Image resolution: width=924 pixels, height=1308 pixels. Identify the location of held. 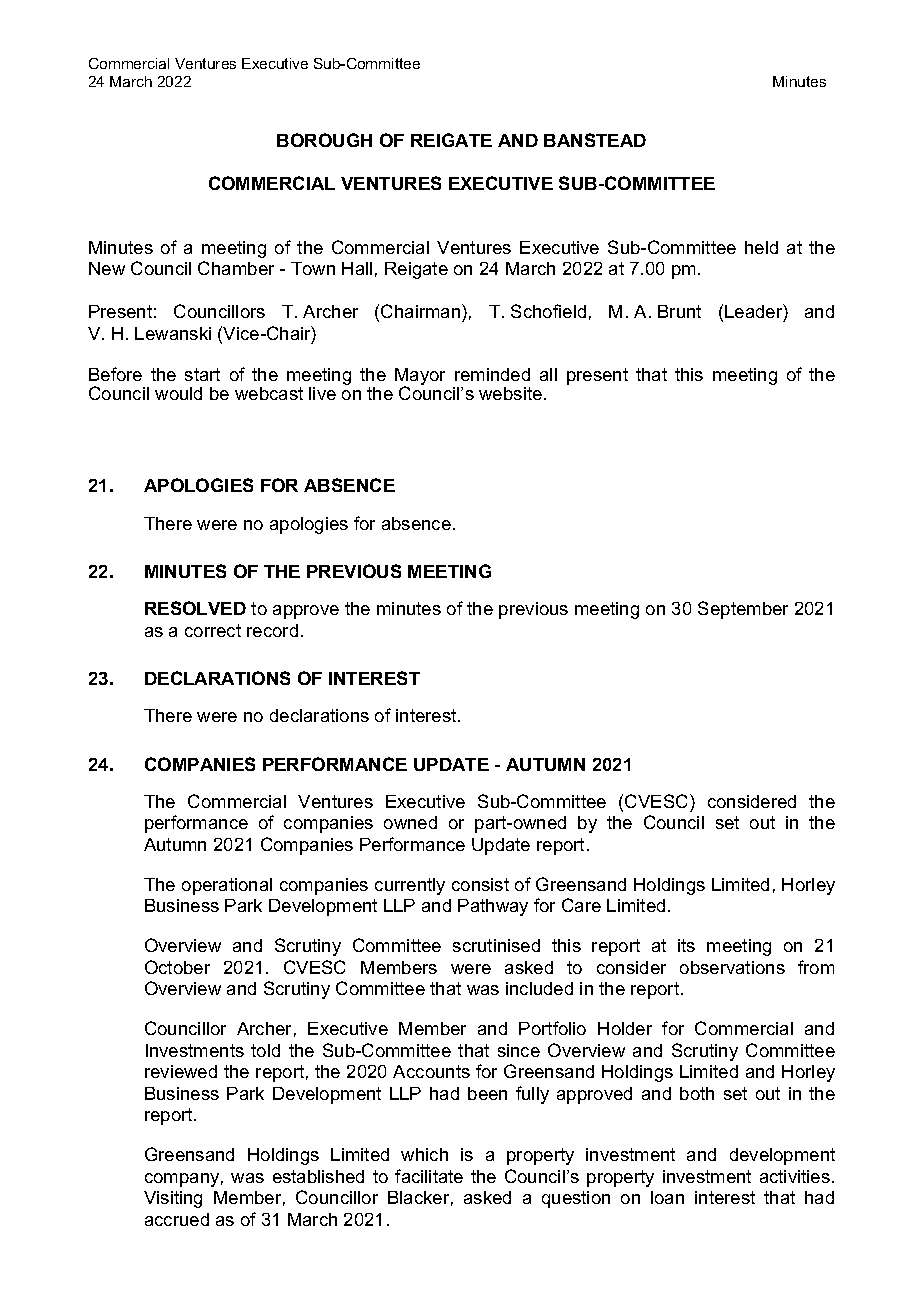
(761, 247).
